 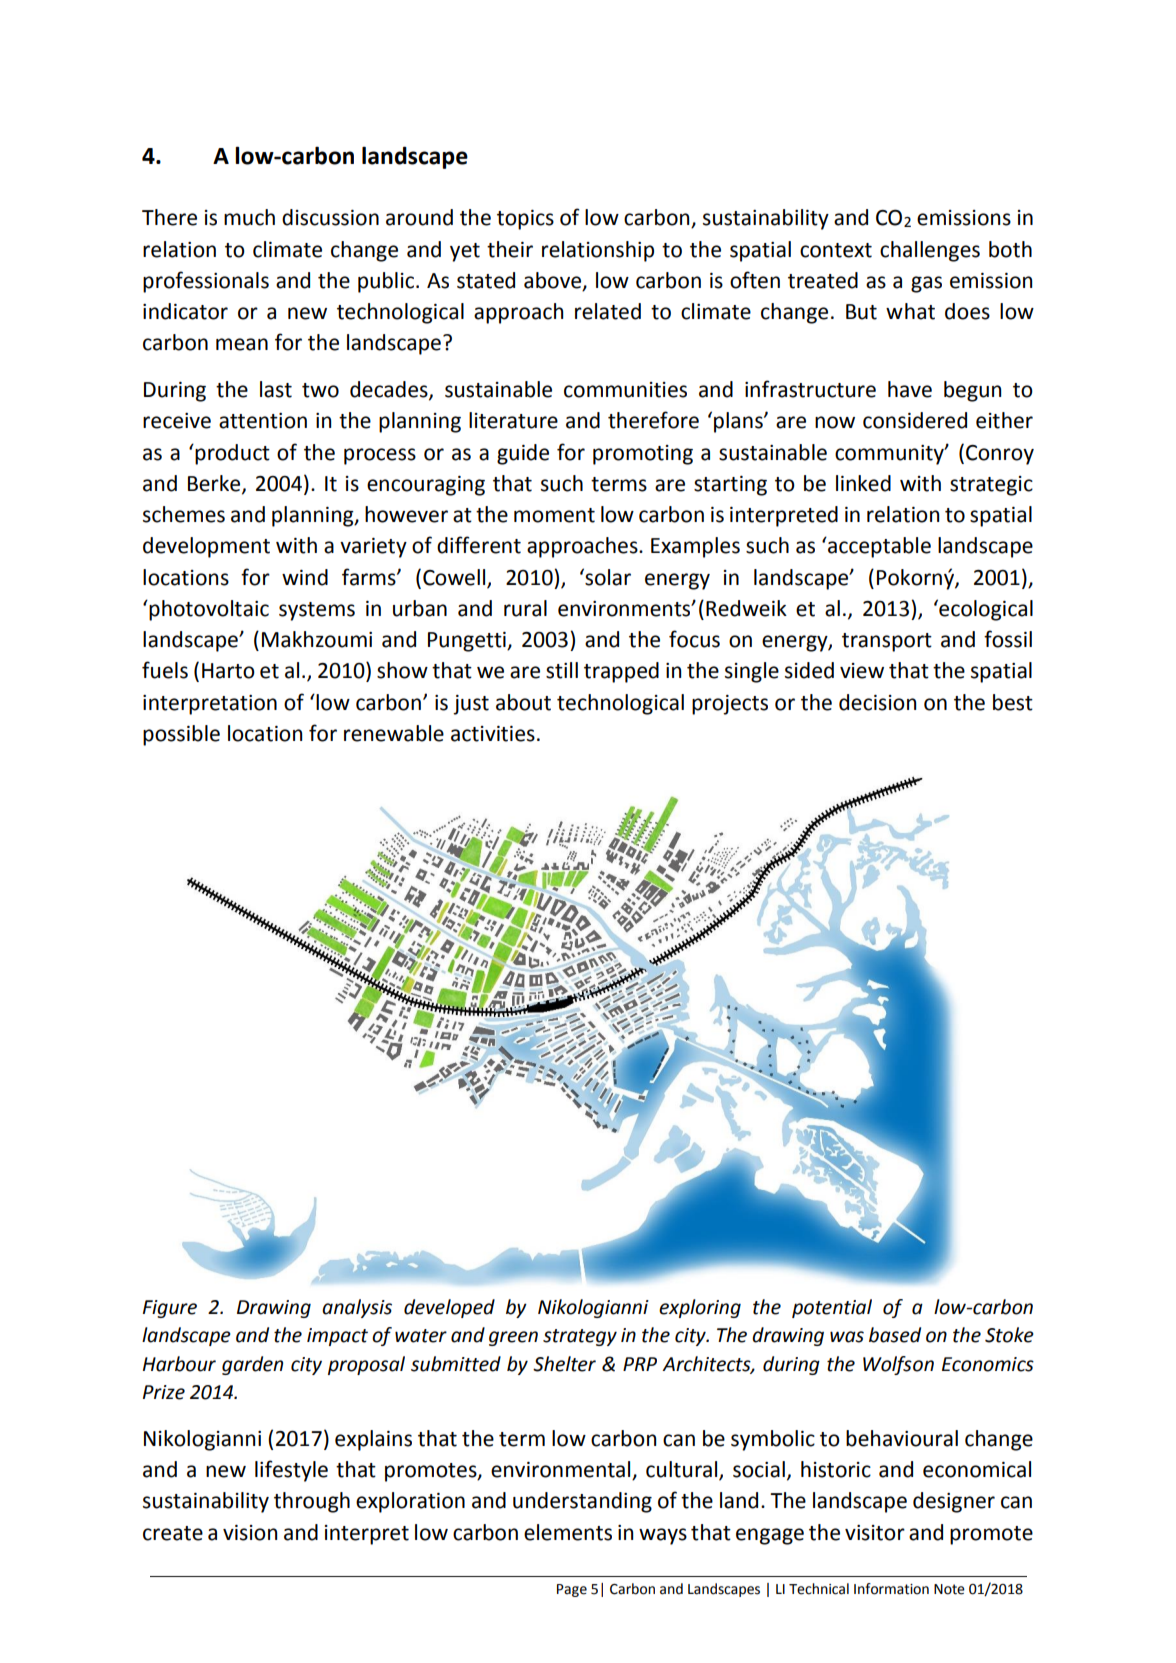 I want to click on above, so click(x=554, y=281).
